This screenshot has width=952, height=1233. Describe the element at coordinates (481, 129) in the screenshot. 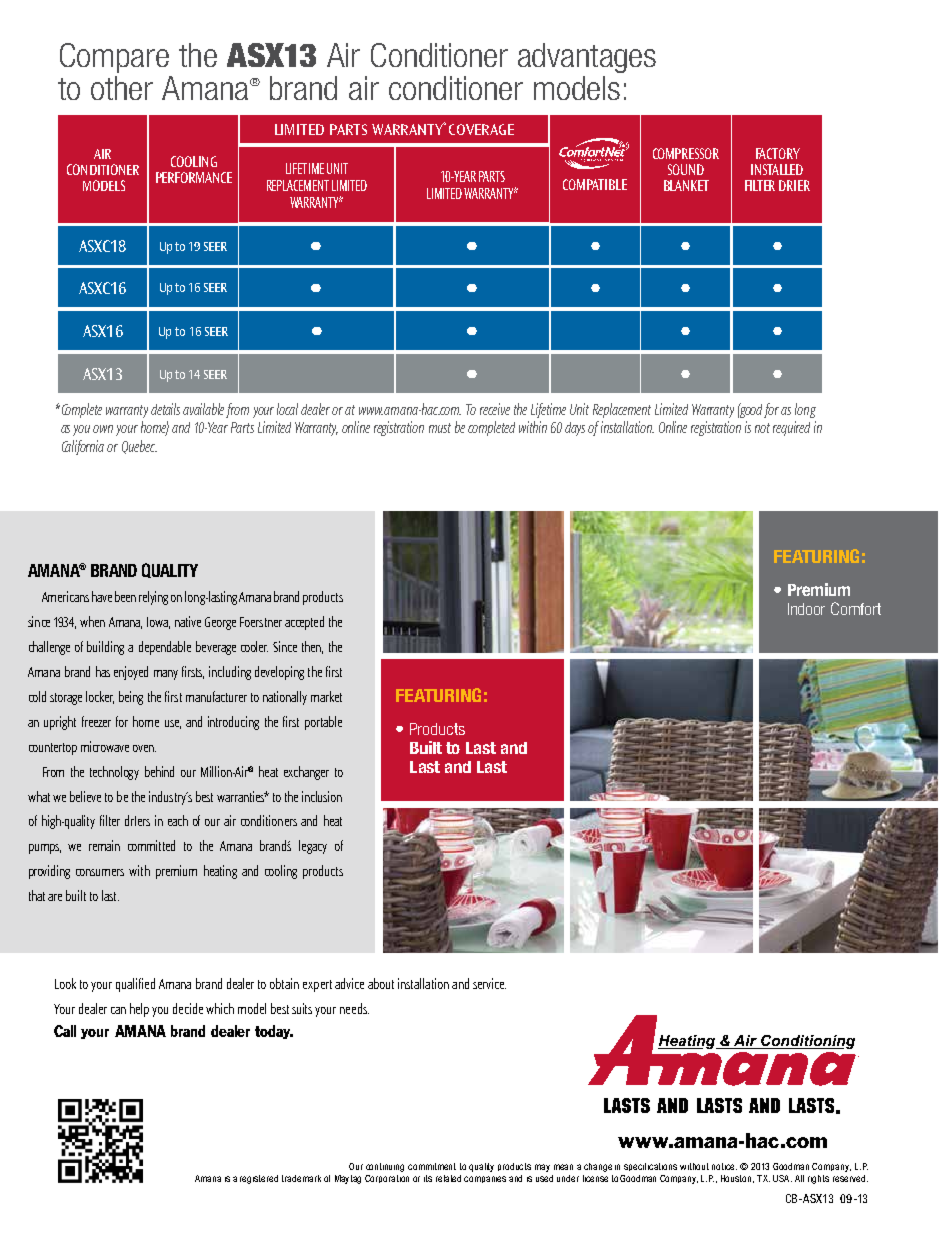

I see `COVERAGE` at that location.
